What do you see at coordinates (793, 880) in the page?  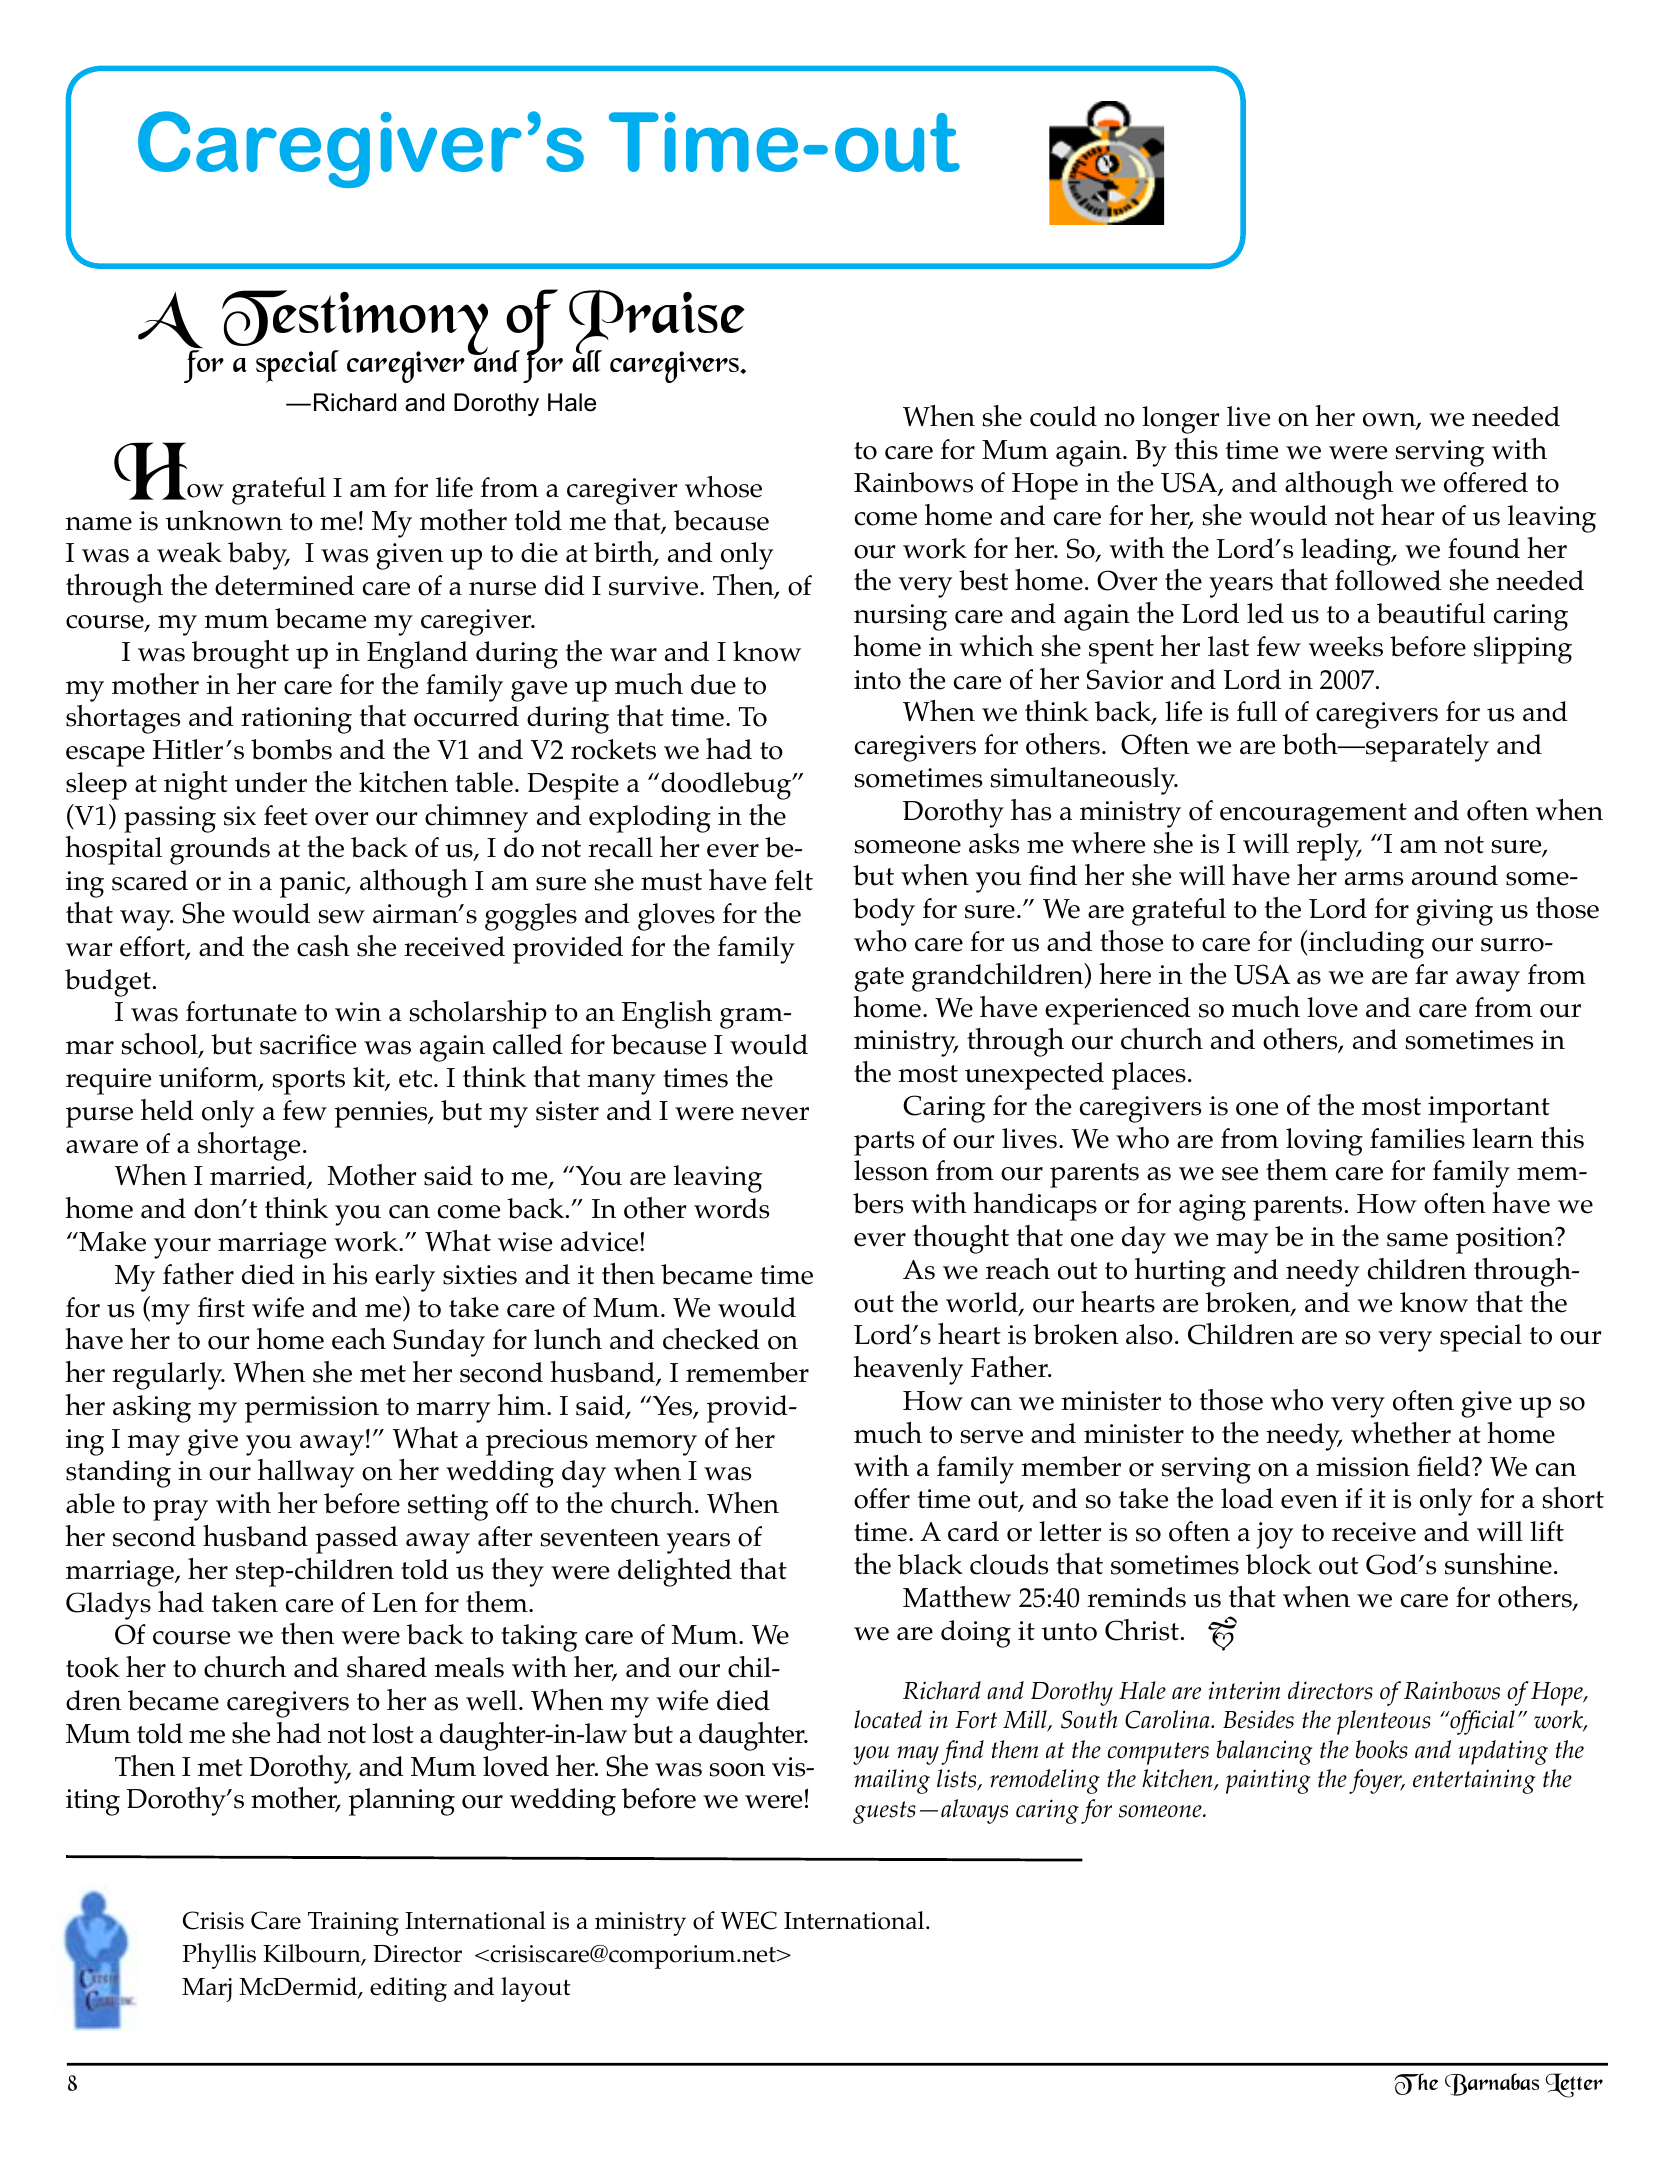 I see `felt` at bounding box center [793, 880].
